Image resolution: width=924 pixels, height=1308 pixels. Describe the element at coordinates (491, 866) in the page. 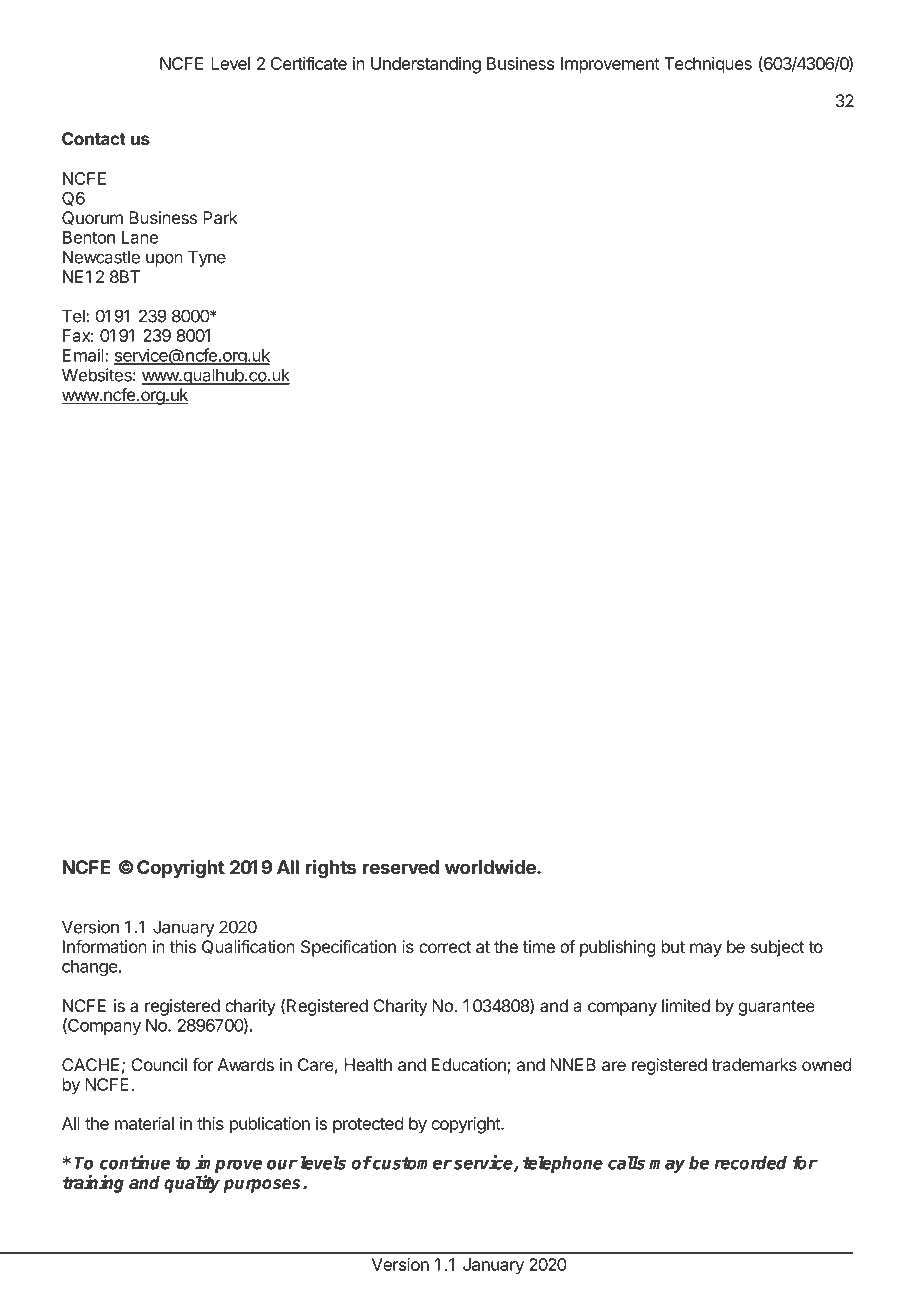

I see `worldwide` at that location.
